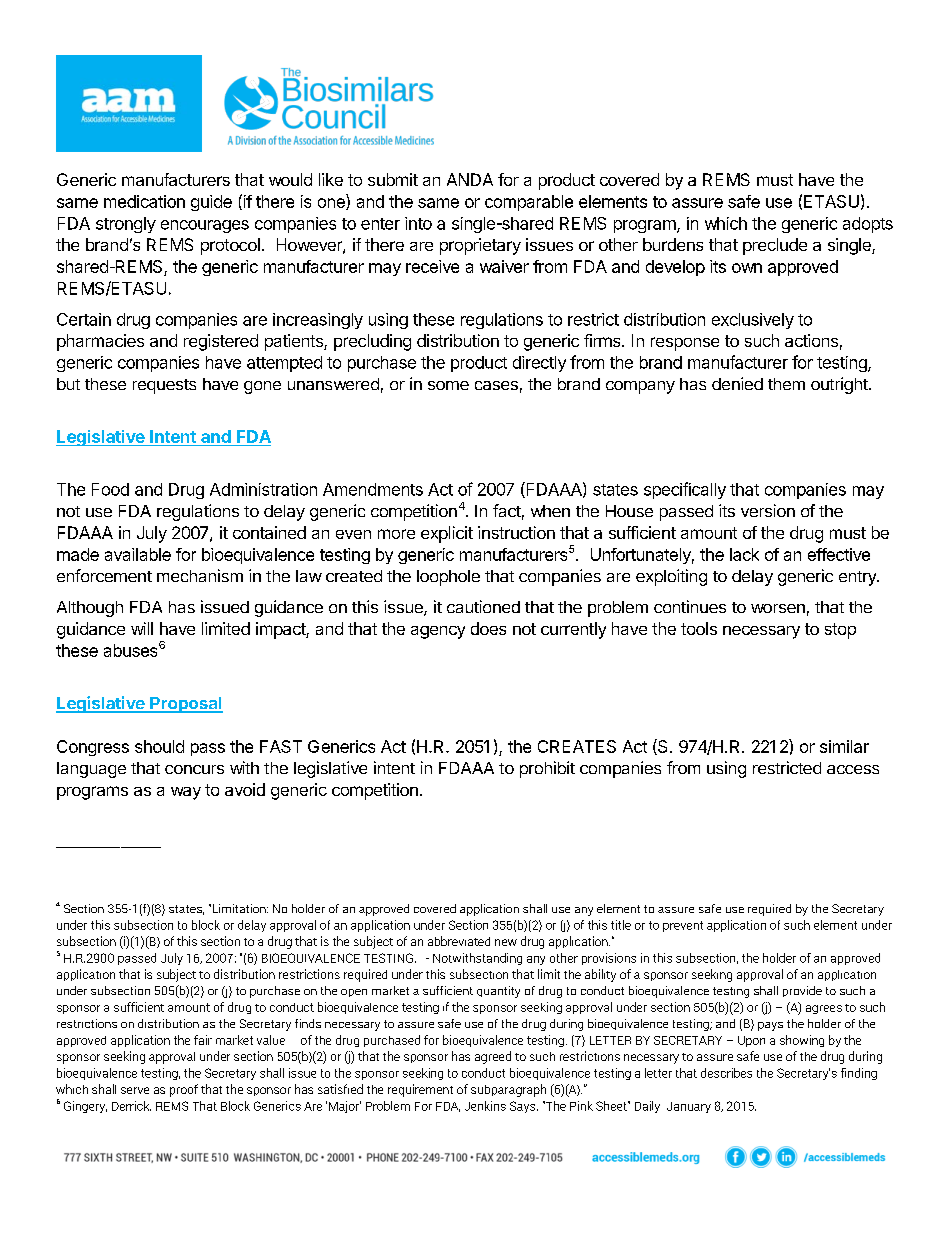 This document has height=1233, width=952. Describe the element at coordinates (186, 793) in the document. I see `way` at that location.
